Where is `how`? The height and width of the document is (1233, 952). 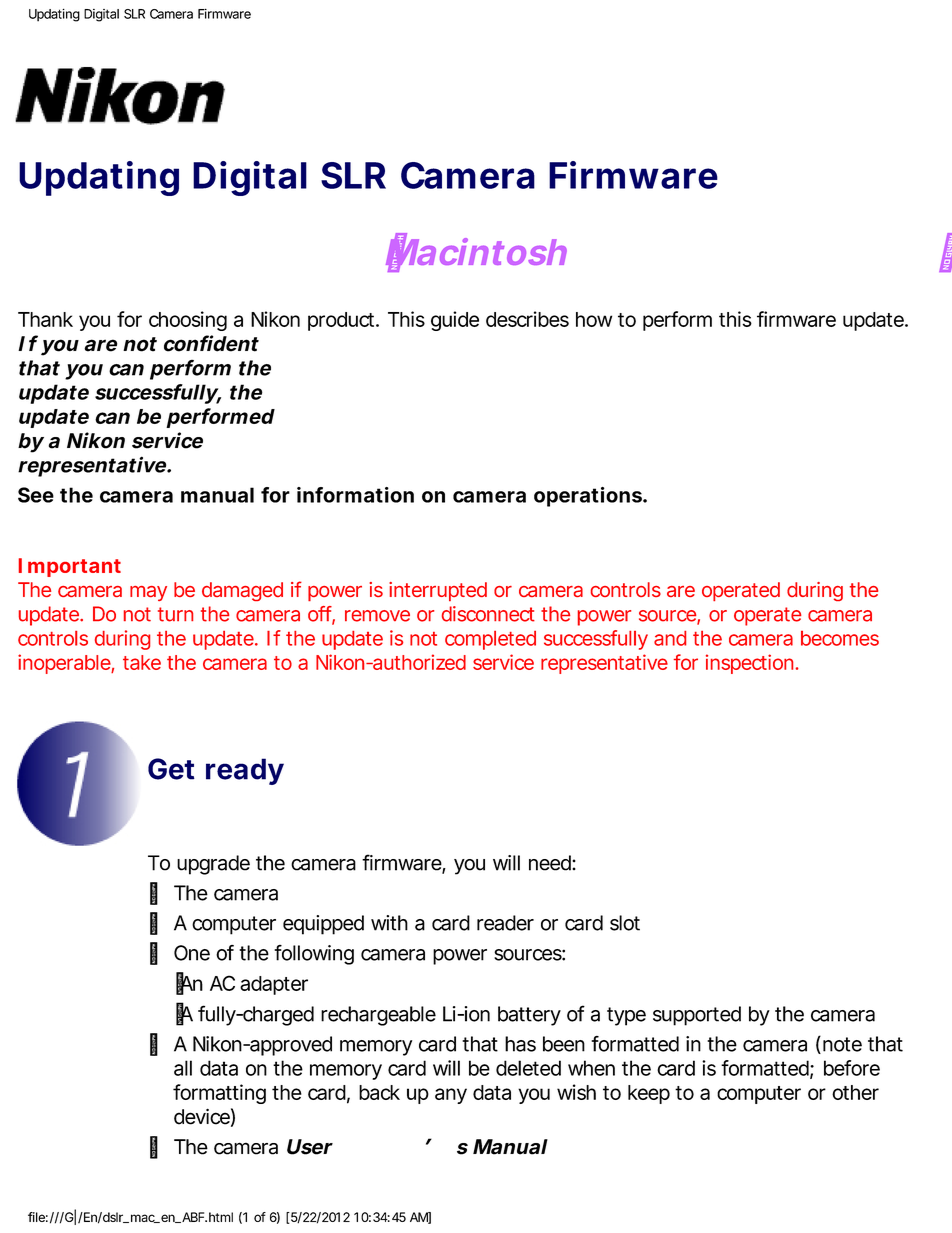
how is located at coordinates (594, 319).
